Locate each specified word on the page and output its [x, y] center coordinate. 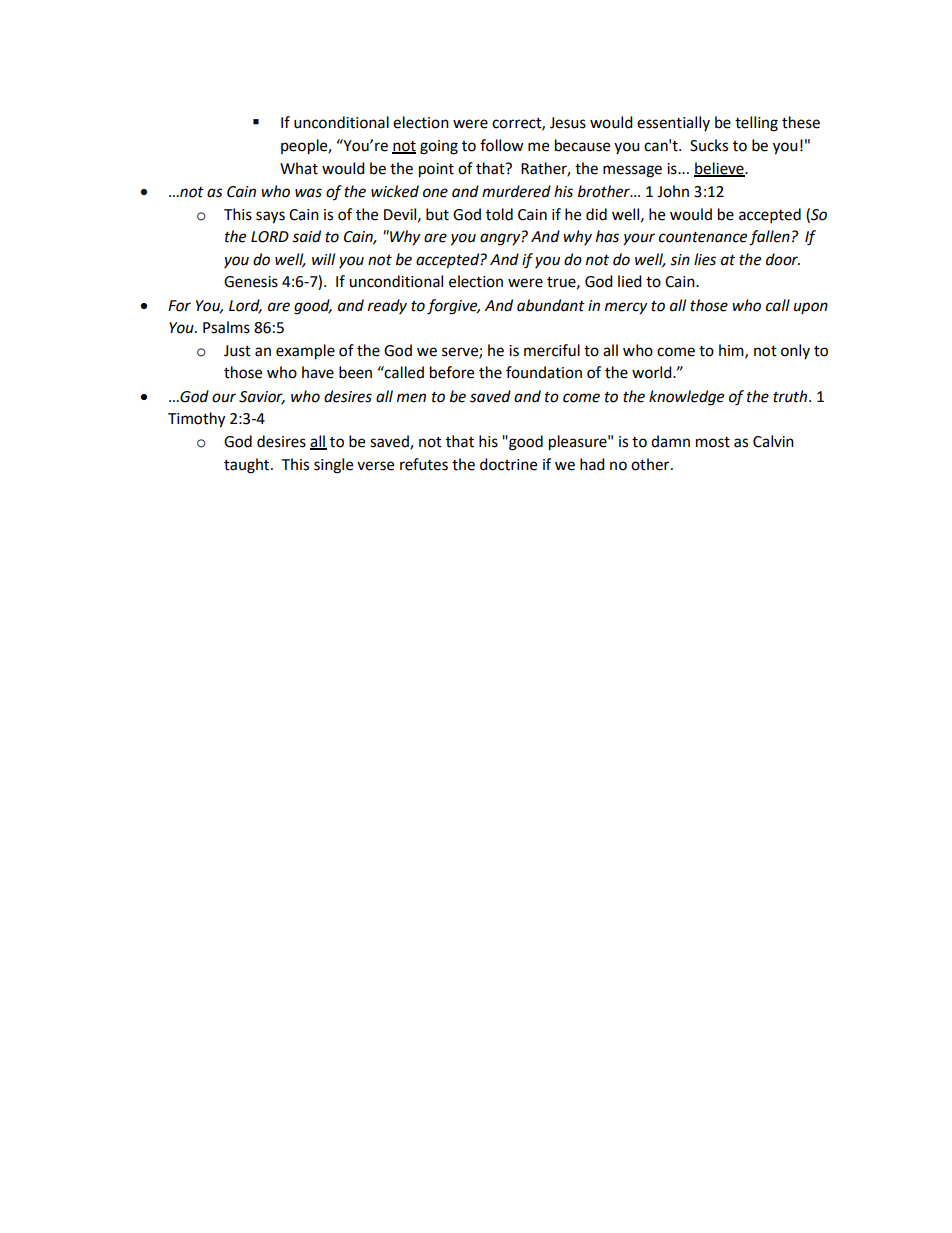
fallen [769, 238]
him [732, 351]
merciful [552, 350]
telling [756, 124]
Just [237, 351]
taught [248, 466]
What [299, 168]
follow [502, 145]
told [499, 214]
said [306, 236]
